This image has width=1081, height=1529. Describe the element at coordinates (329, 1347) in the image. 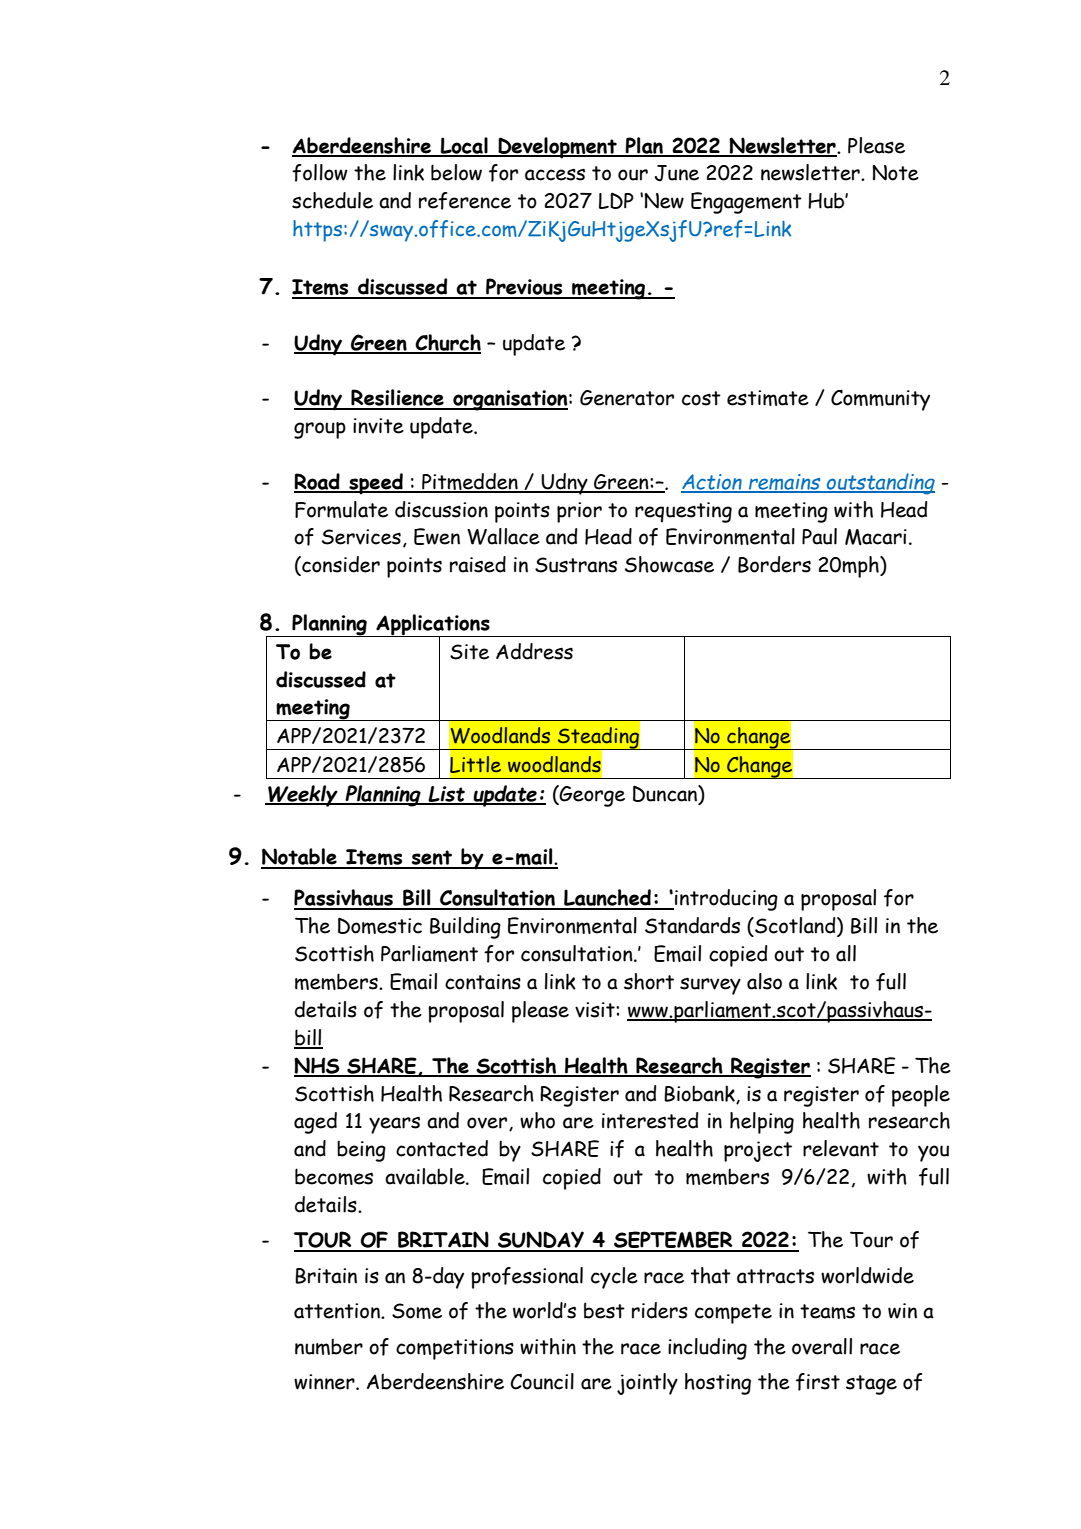

I see `number` at that location.
